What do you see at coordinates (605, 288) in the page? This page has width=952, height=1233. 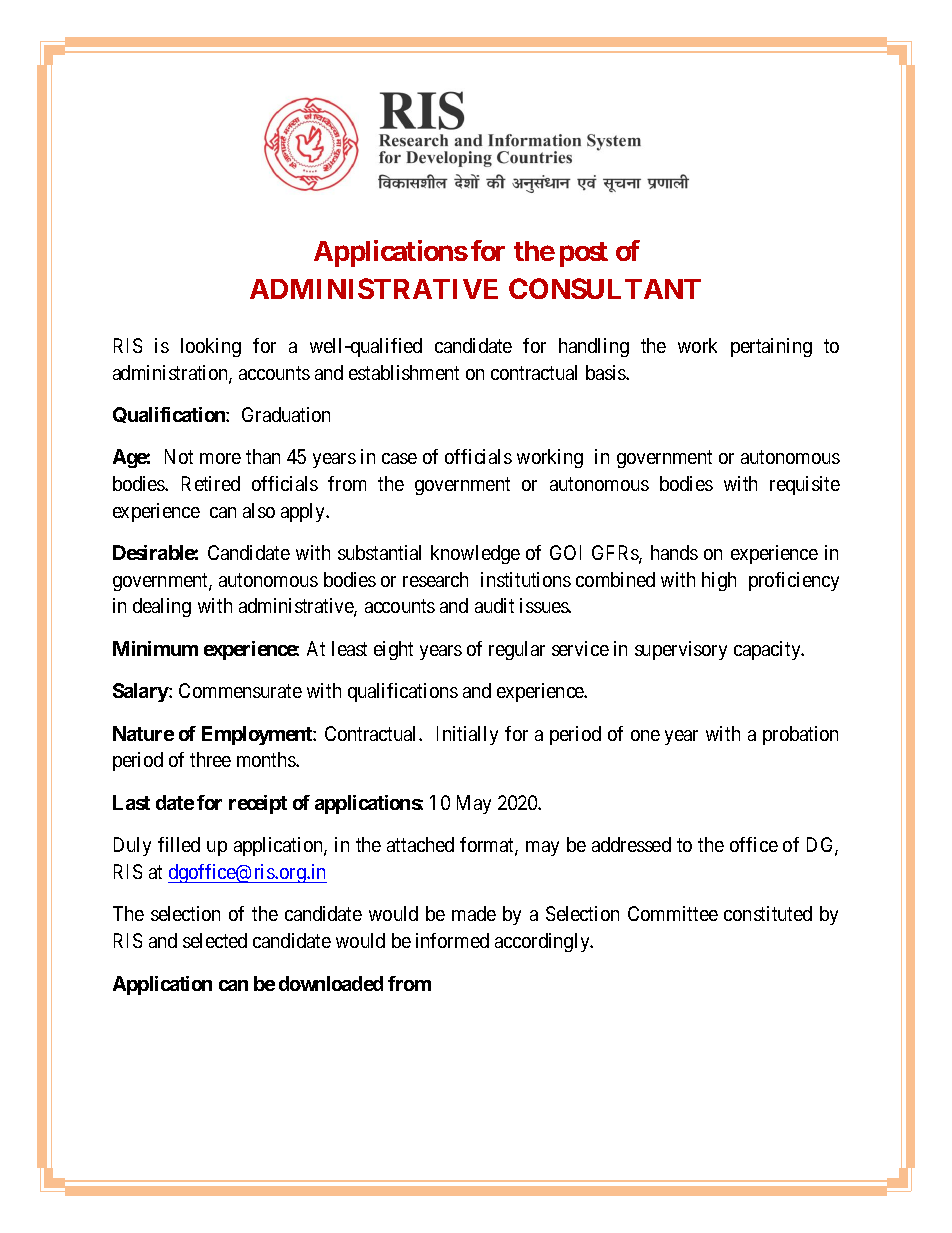 I see `CONSULTANT` at bounding box center [605, 288].
